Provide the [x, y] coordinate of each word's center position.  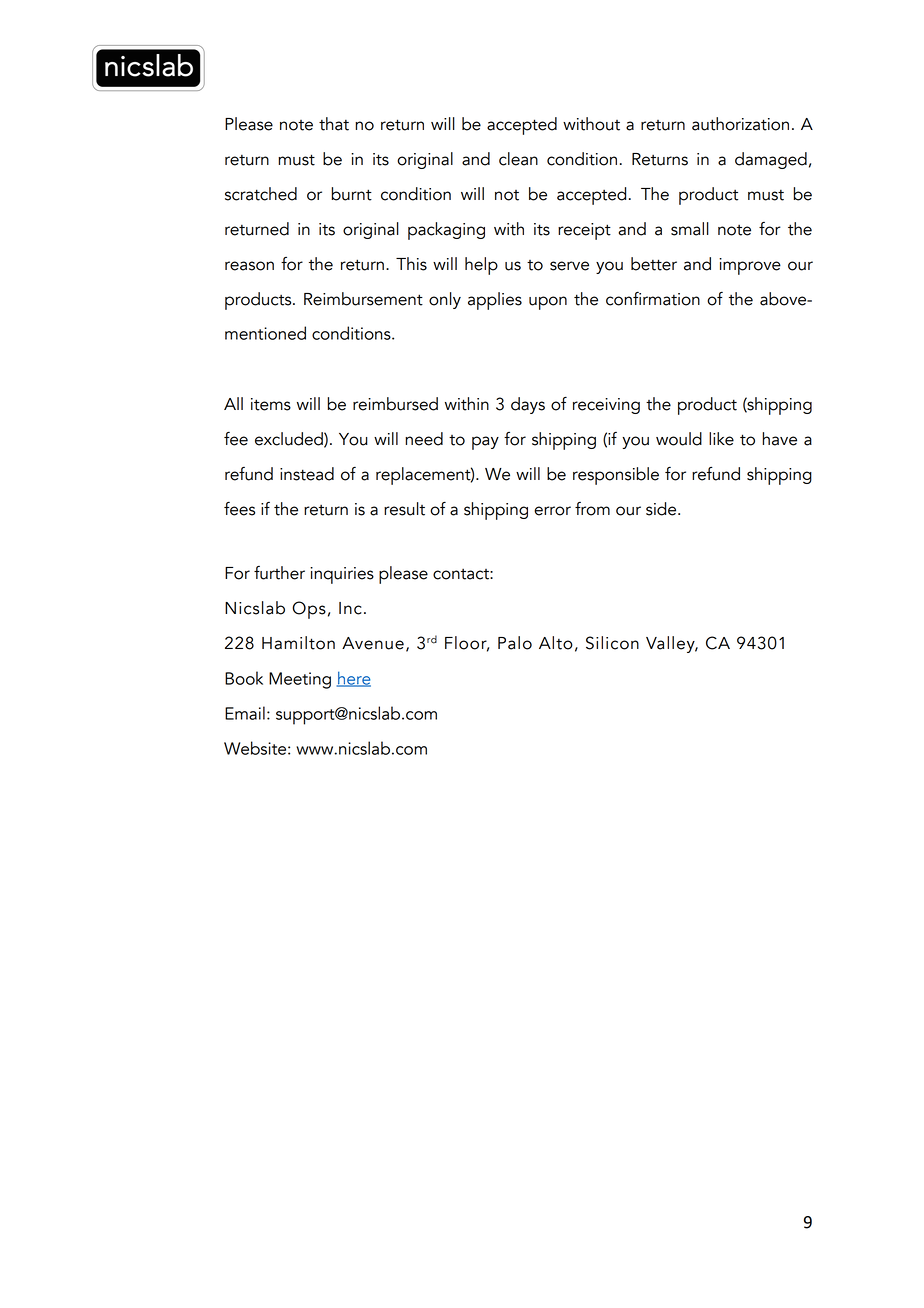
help [481, 266]
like [721, 439]
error [552, 511]
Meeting [300, 680]
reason [249, 266]
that [334, 124]
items [271, 404]
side [662, 509]
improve [750, 266]
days [528, 405]
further [279, 573]
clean [518, 159]
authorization [740, 124]
